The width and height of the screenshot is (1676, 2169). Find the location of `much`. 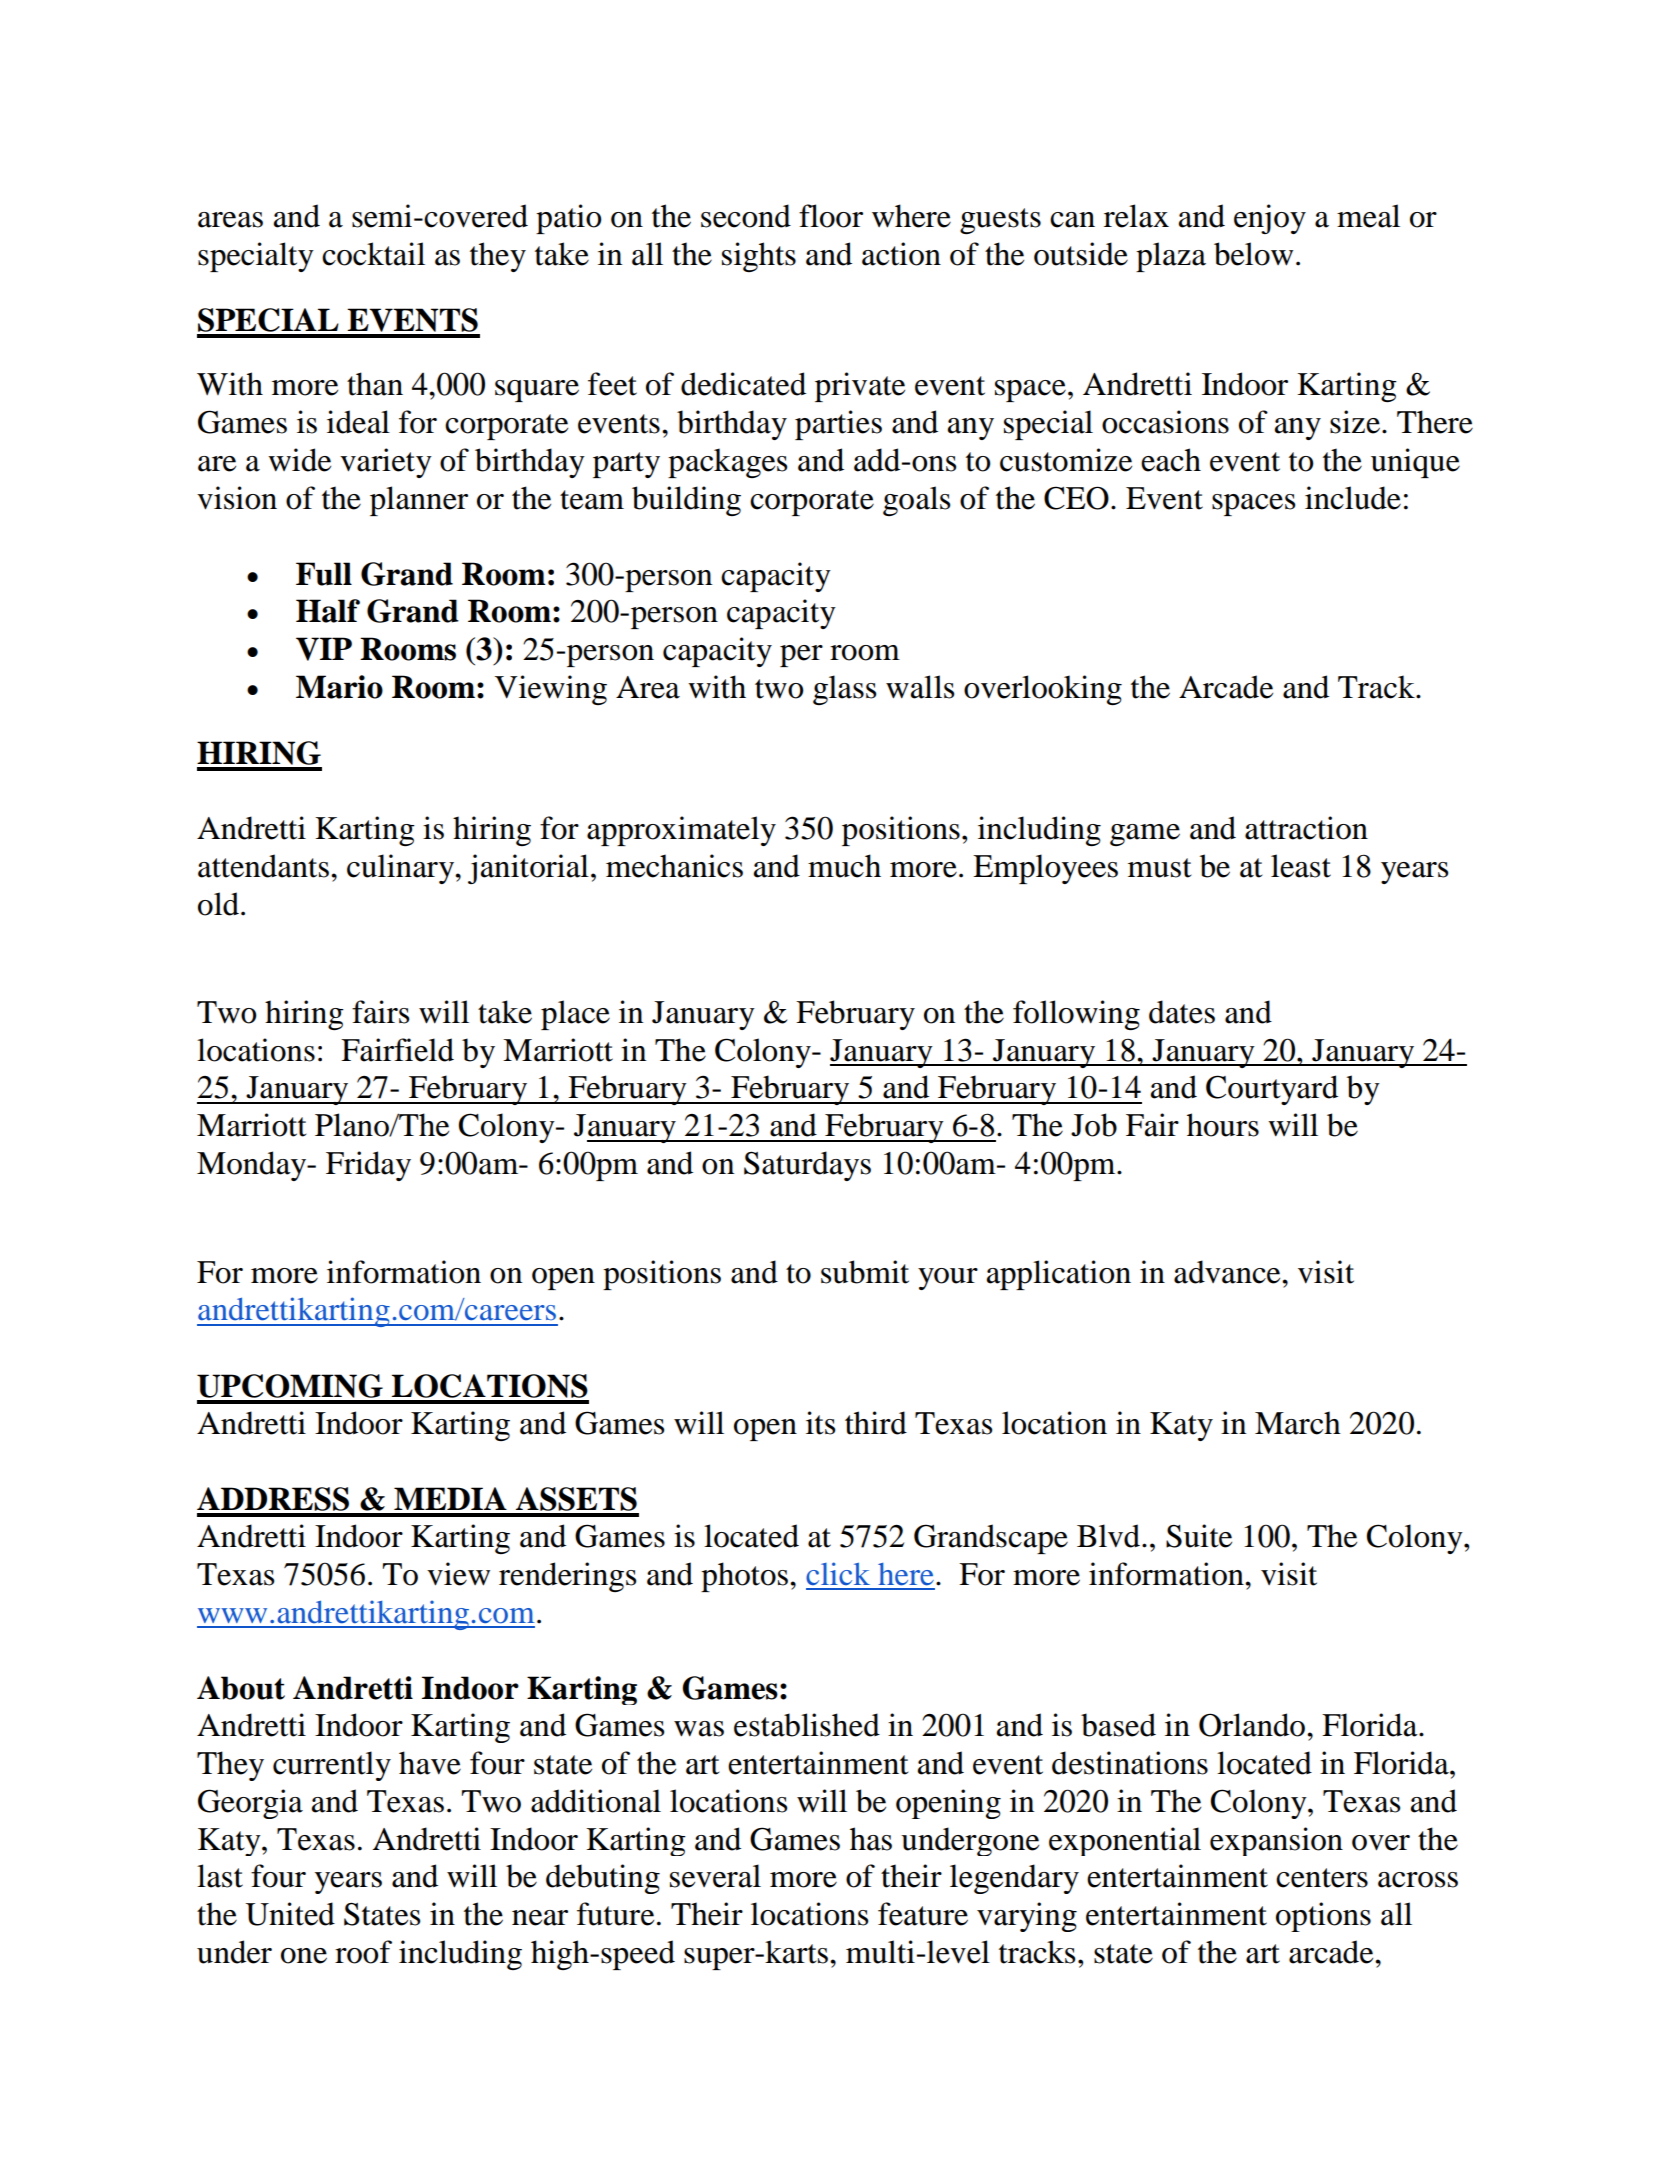

much is located at coordinates (844, 866).
